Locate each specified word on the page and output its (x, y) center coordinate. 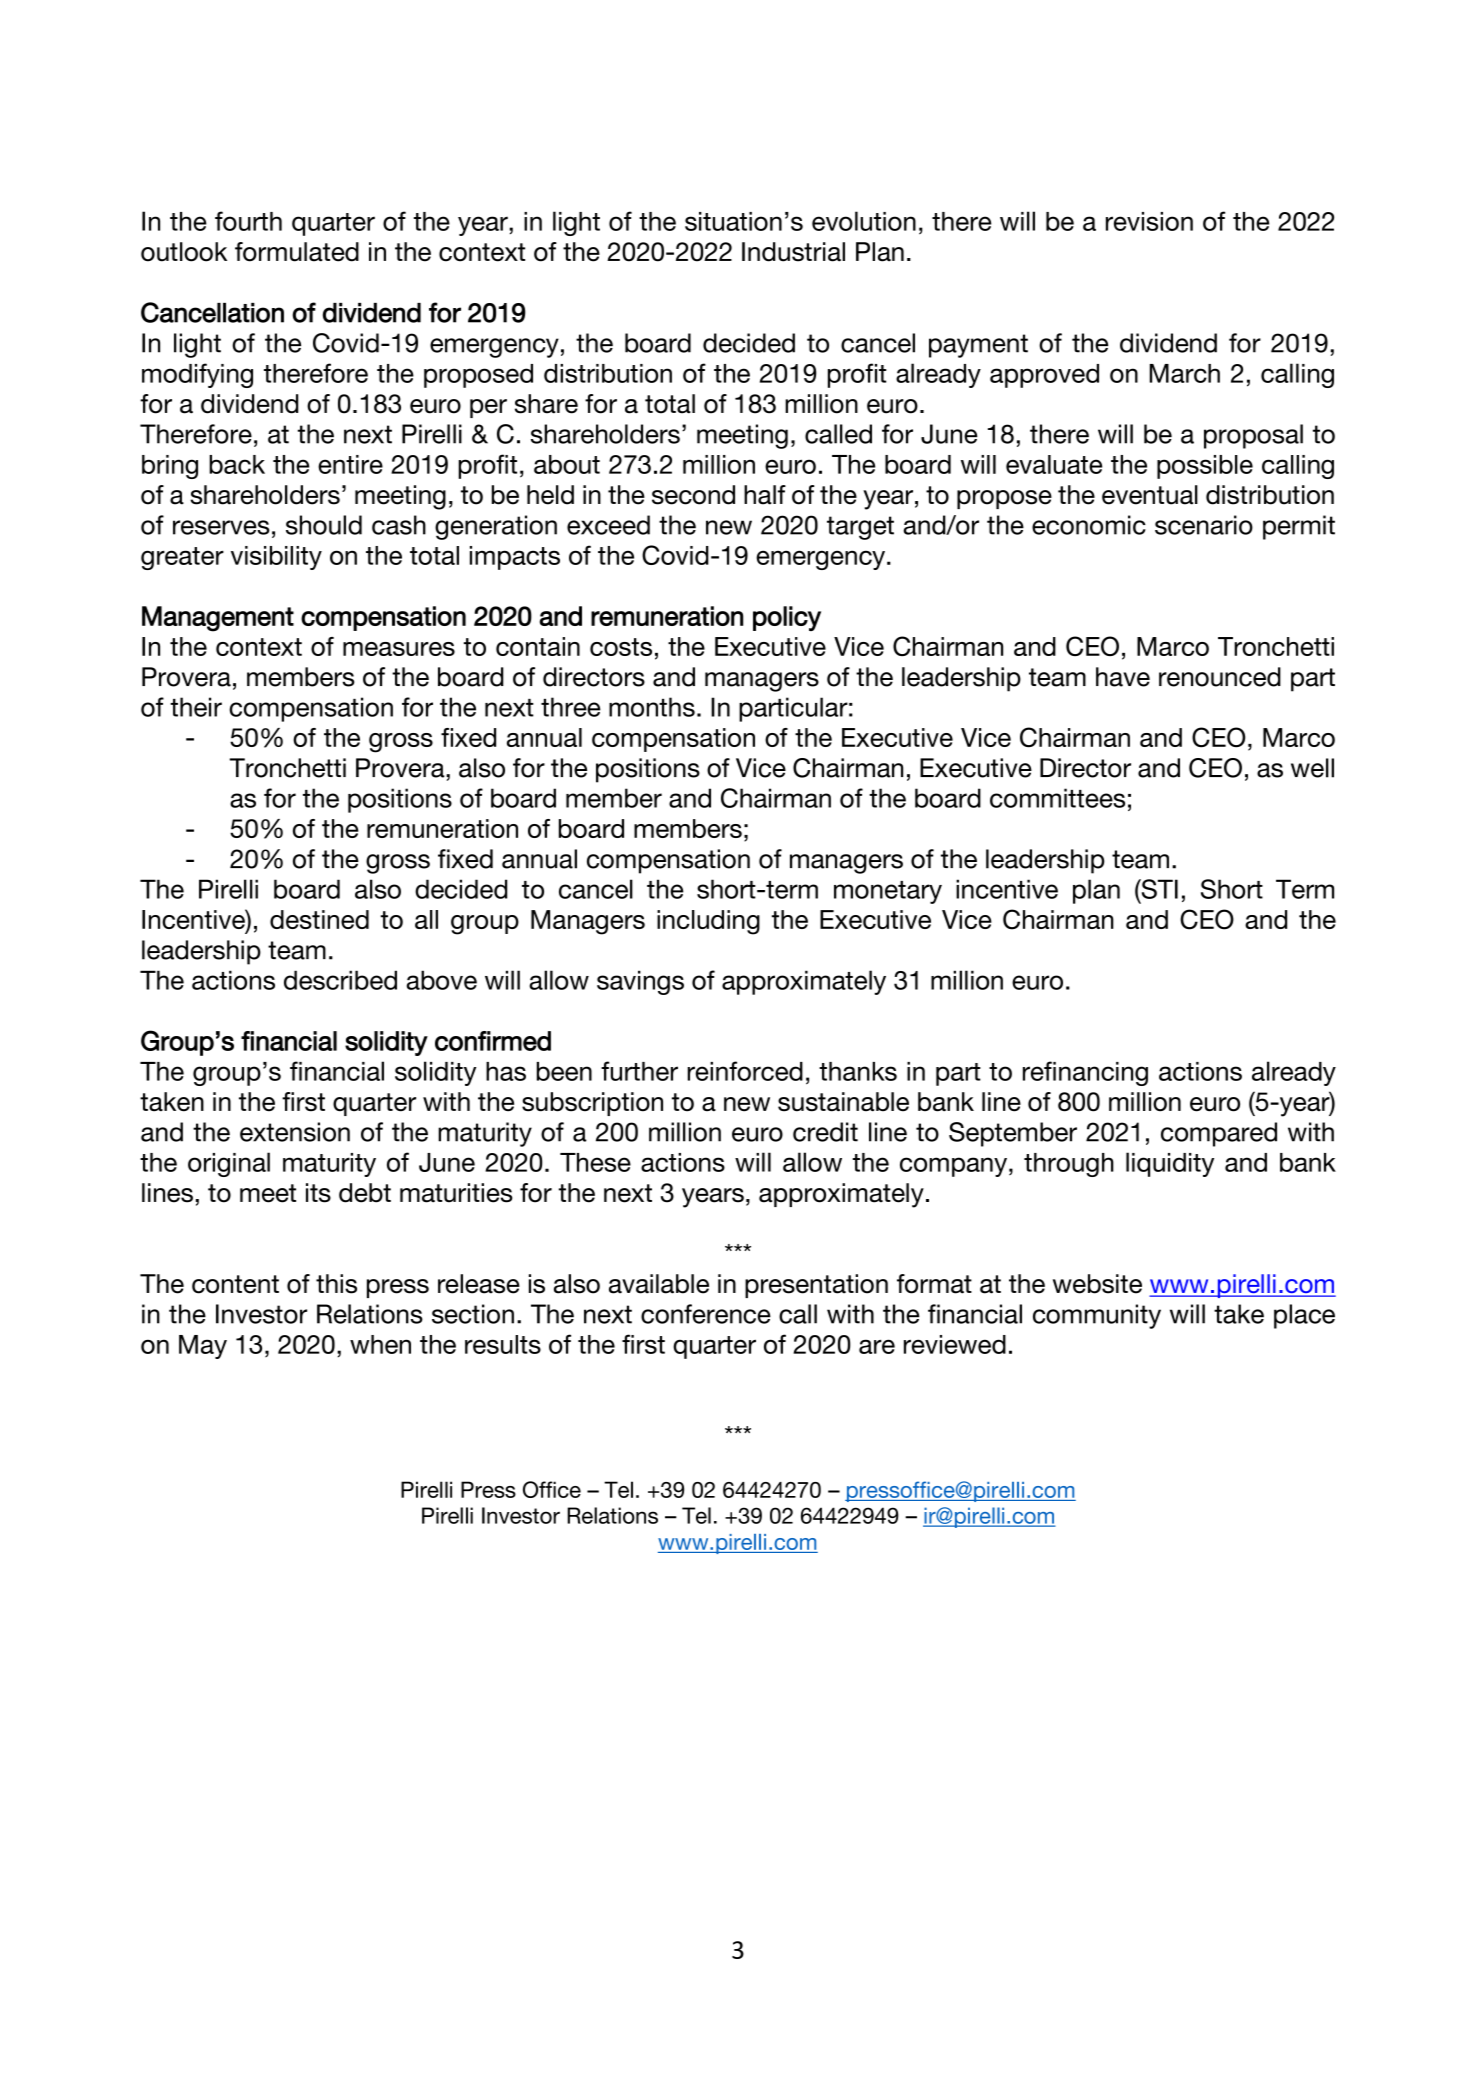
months (652, 707)
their (196, 707)
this (336, 1284)
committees (1057, 798)
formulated (297, 252)
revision (1149, 221)
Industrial (793, 252)
